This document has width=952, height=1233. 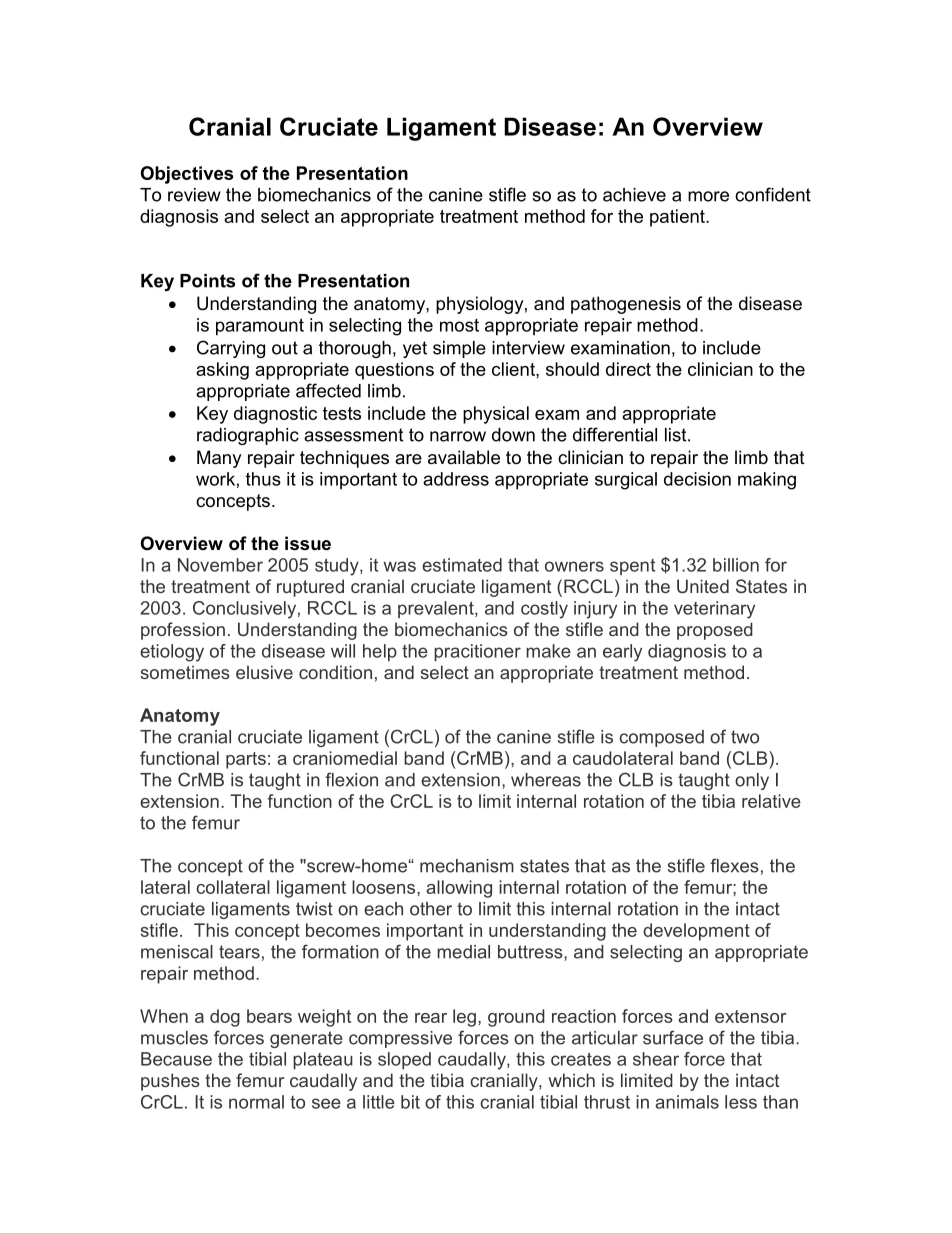 I want to click on elusive, so click(x=264, y=672).
